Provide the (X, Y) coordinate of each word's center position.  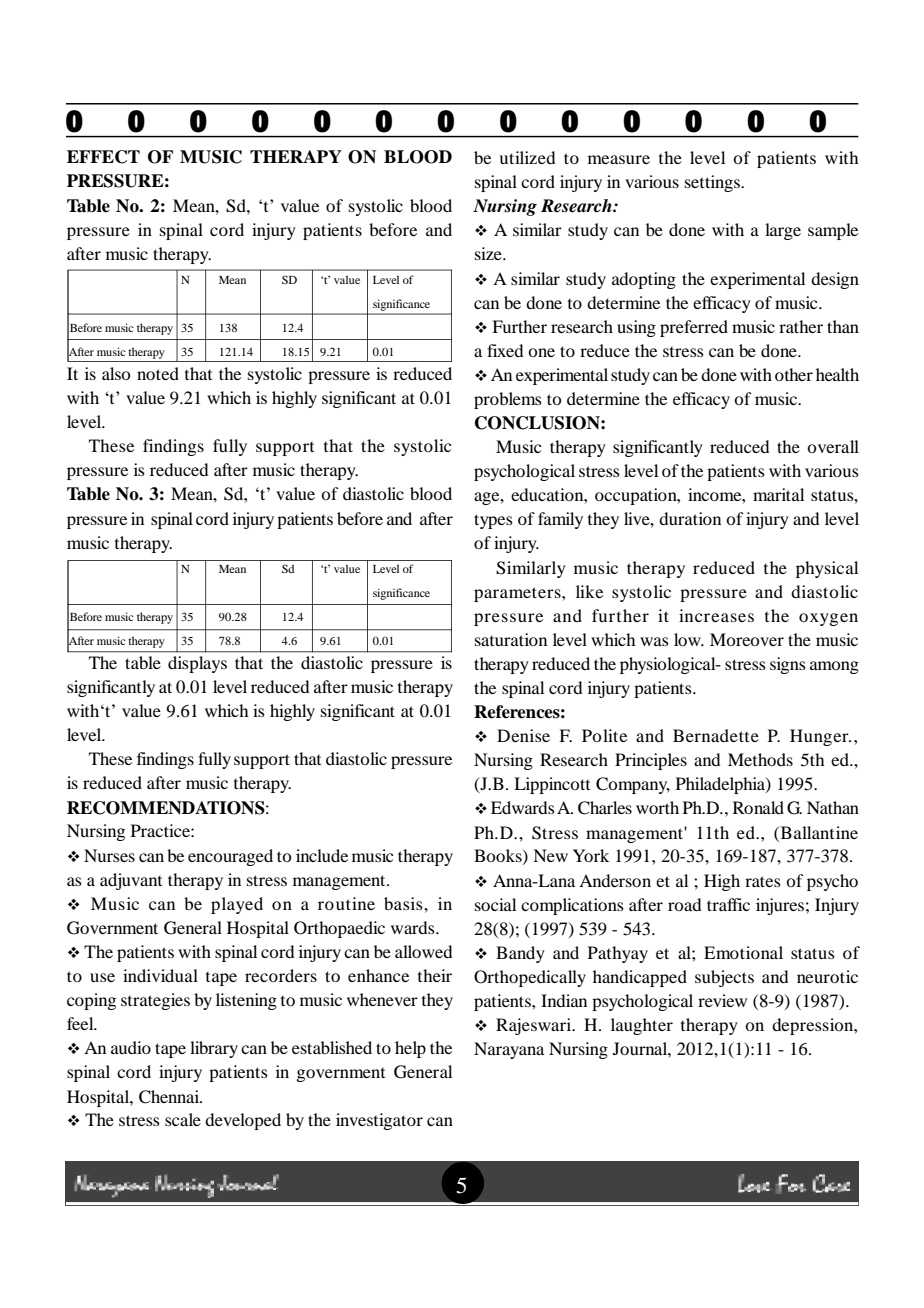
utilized (527, 157)
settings (713, 183)
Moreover (747, 639)
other (794, 374)
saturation (511, 639)
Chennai (170, 1097)
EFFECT (103, 157)
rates (763, 881)
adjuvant (131, 881)
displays (197, 664)
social (495, 904)
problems (508, 400)
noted (158, 373)
